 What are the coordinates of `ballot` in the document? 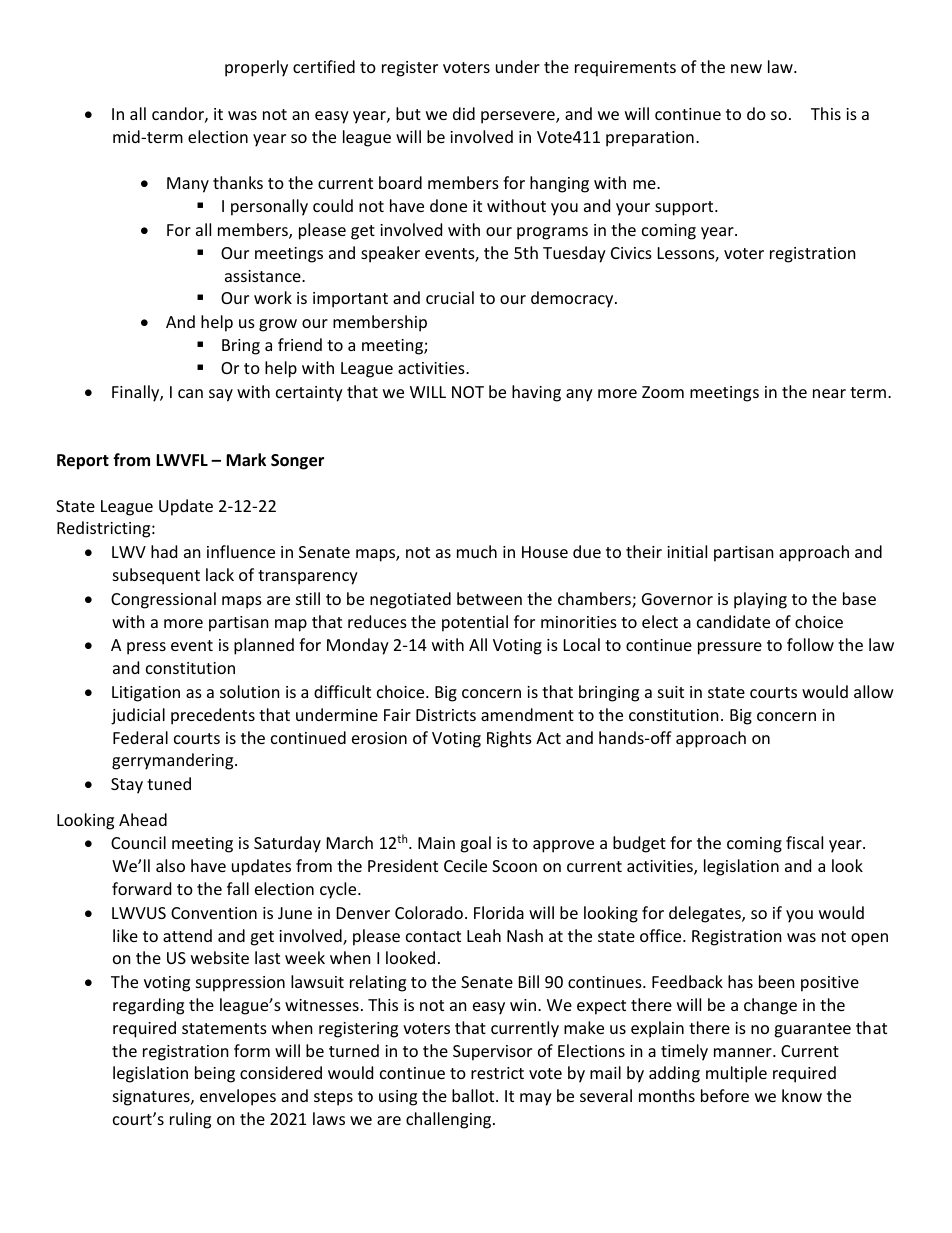 It's located at (474, 1095).
